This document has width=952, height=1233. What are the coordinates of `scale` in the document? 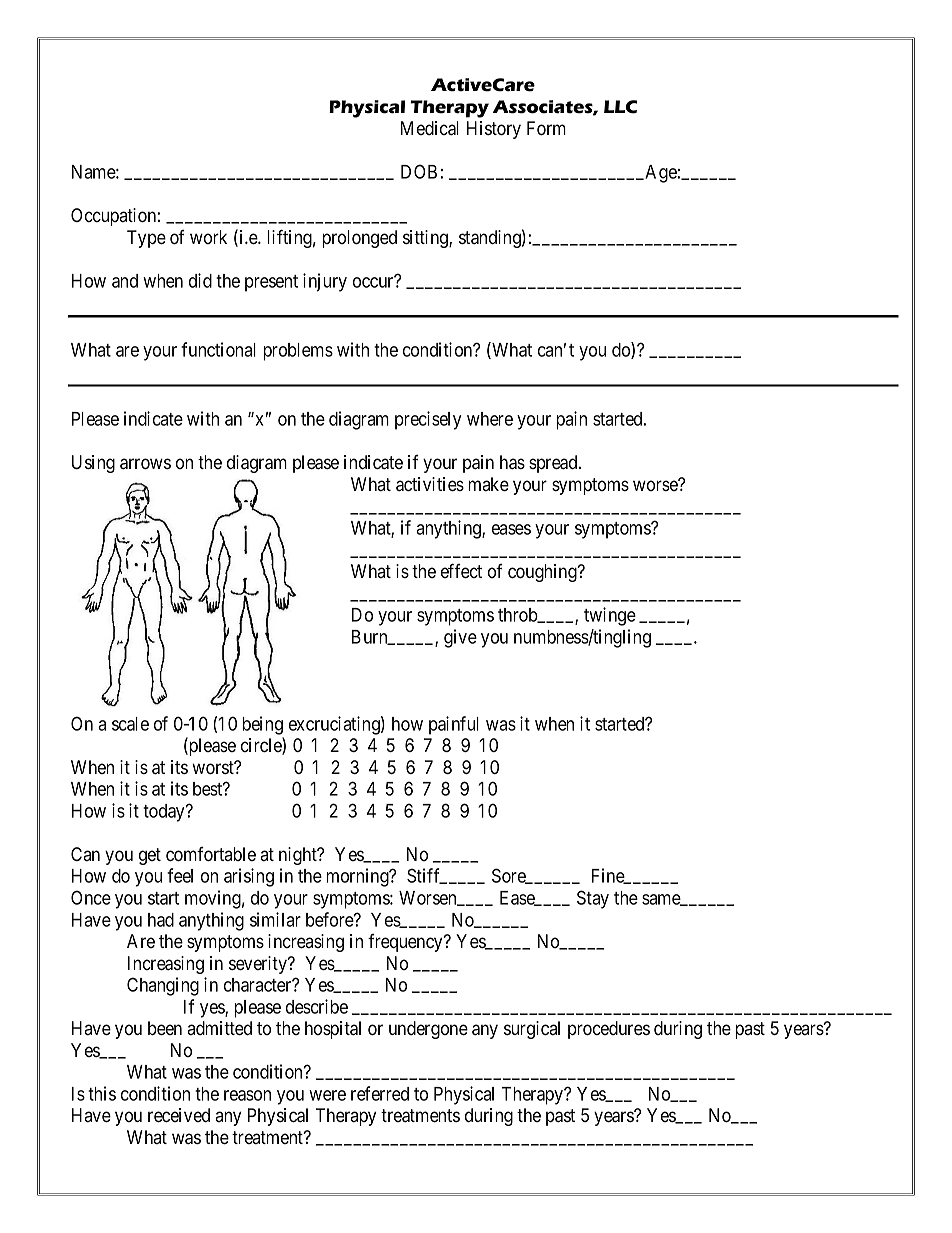 It's located at (130, 724).
